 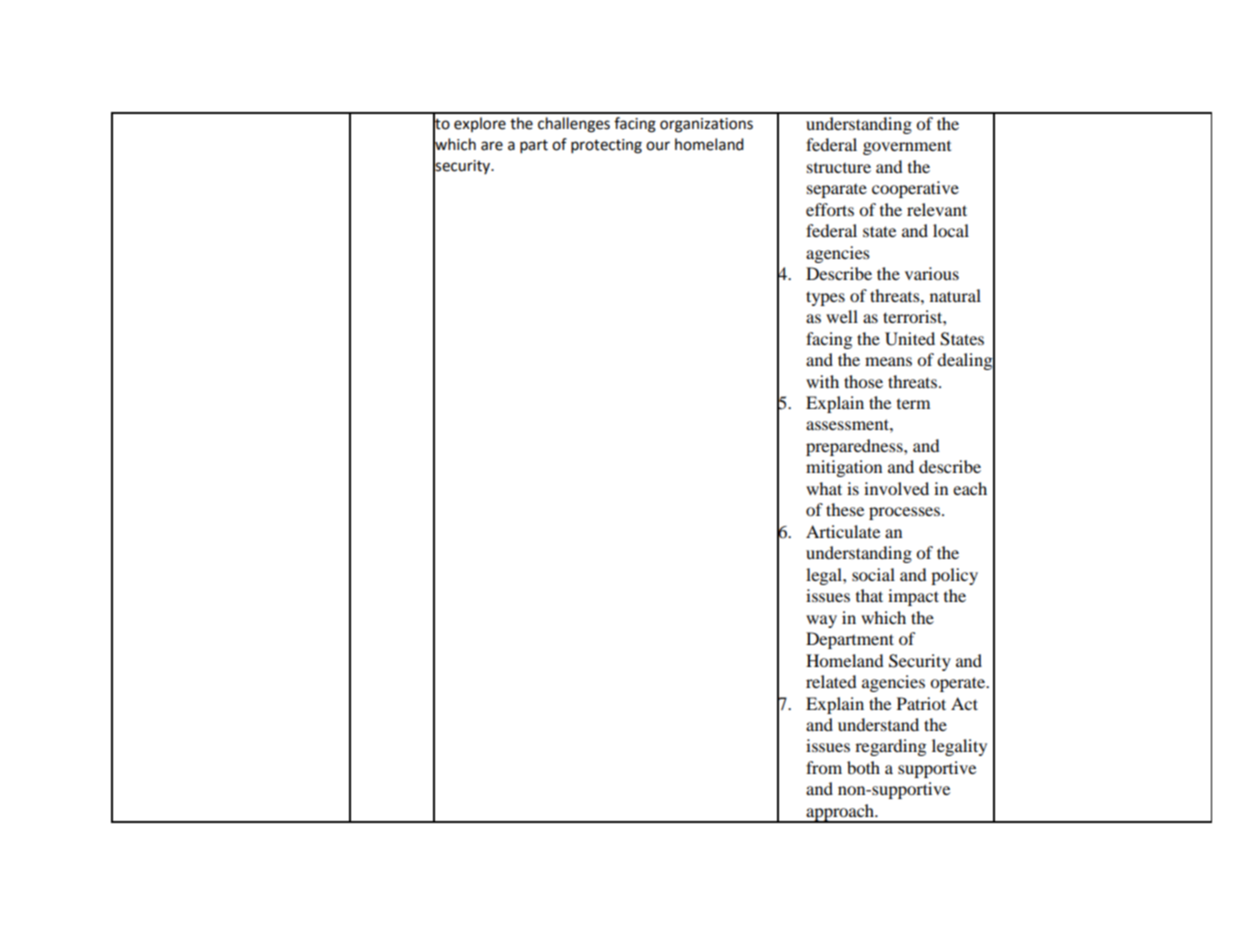 What do you see at coordinates (907, 148) in the screenshot?
I see `government` at bounding box center [907, 148].
